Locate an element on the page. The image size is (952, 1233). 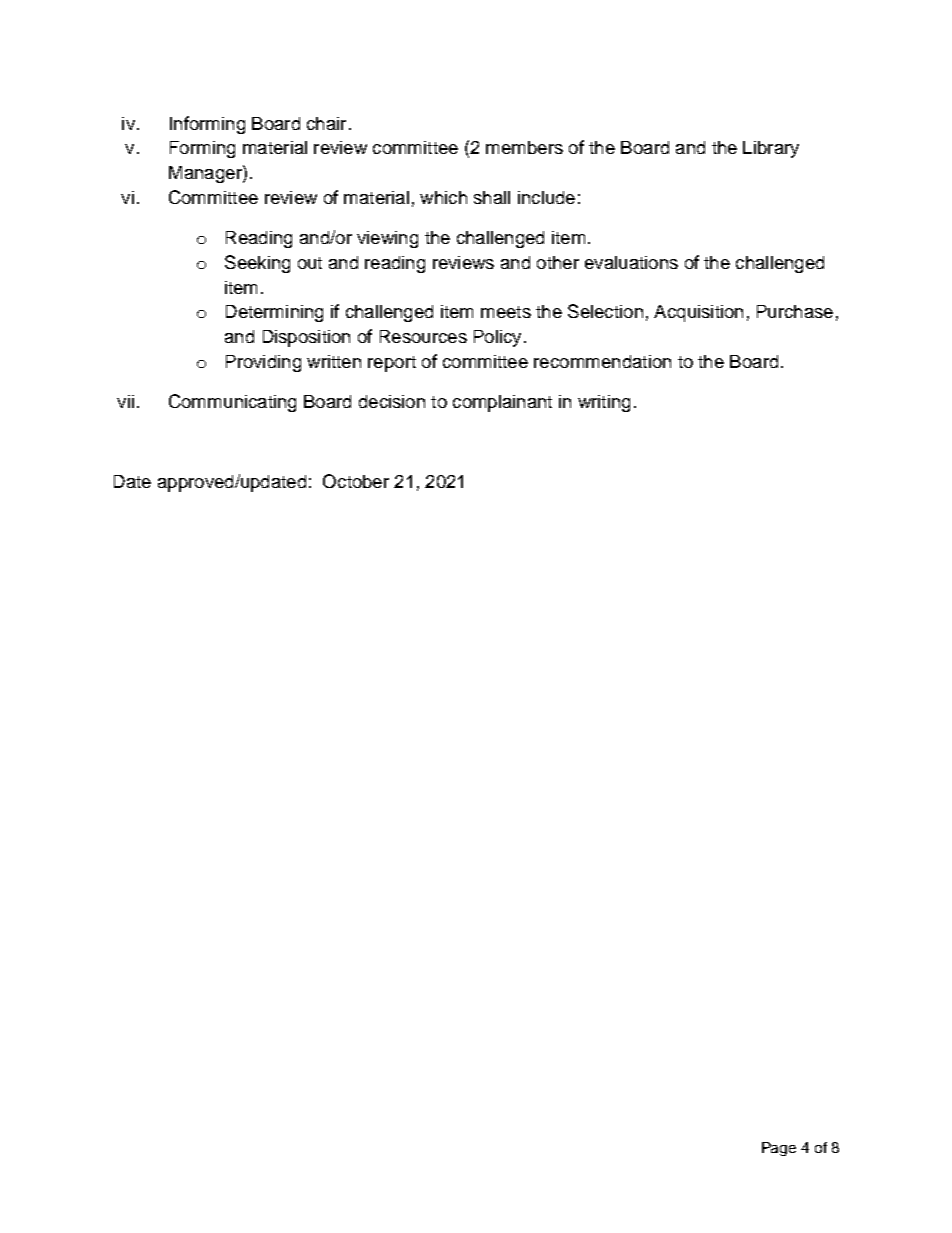
writing is located at coordinates (604, 403).
